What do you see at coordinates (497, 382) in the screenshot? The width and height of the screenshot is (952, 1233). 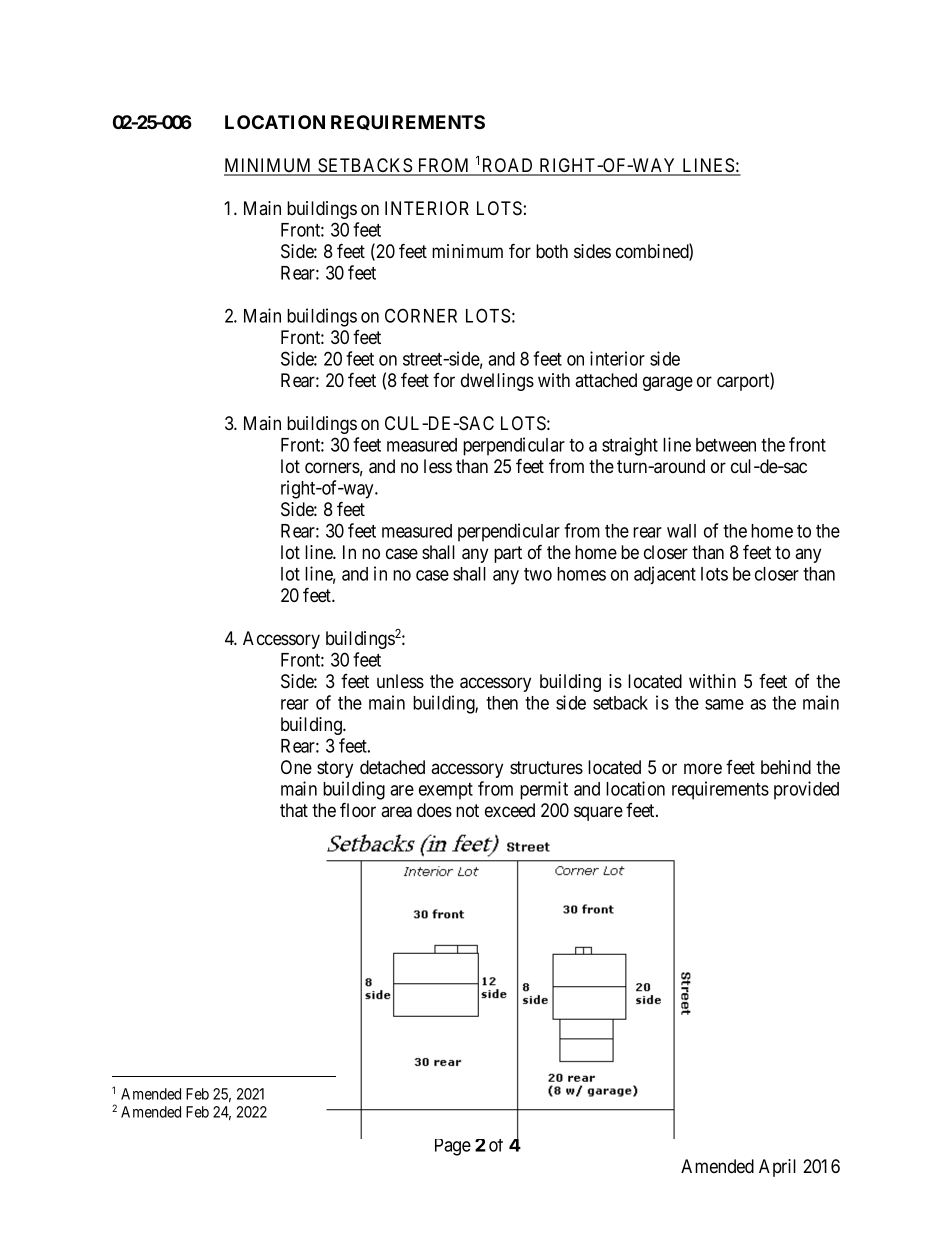 I see `dwellings` at bounding box center [497, 382].
